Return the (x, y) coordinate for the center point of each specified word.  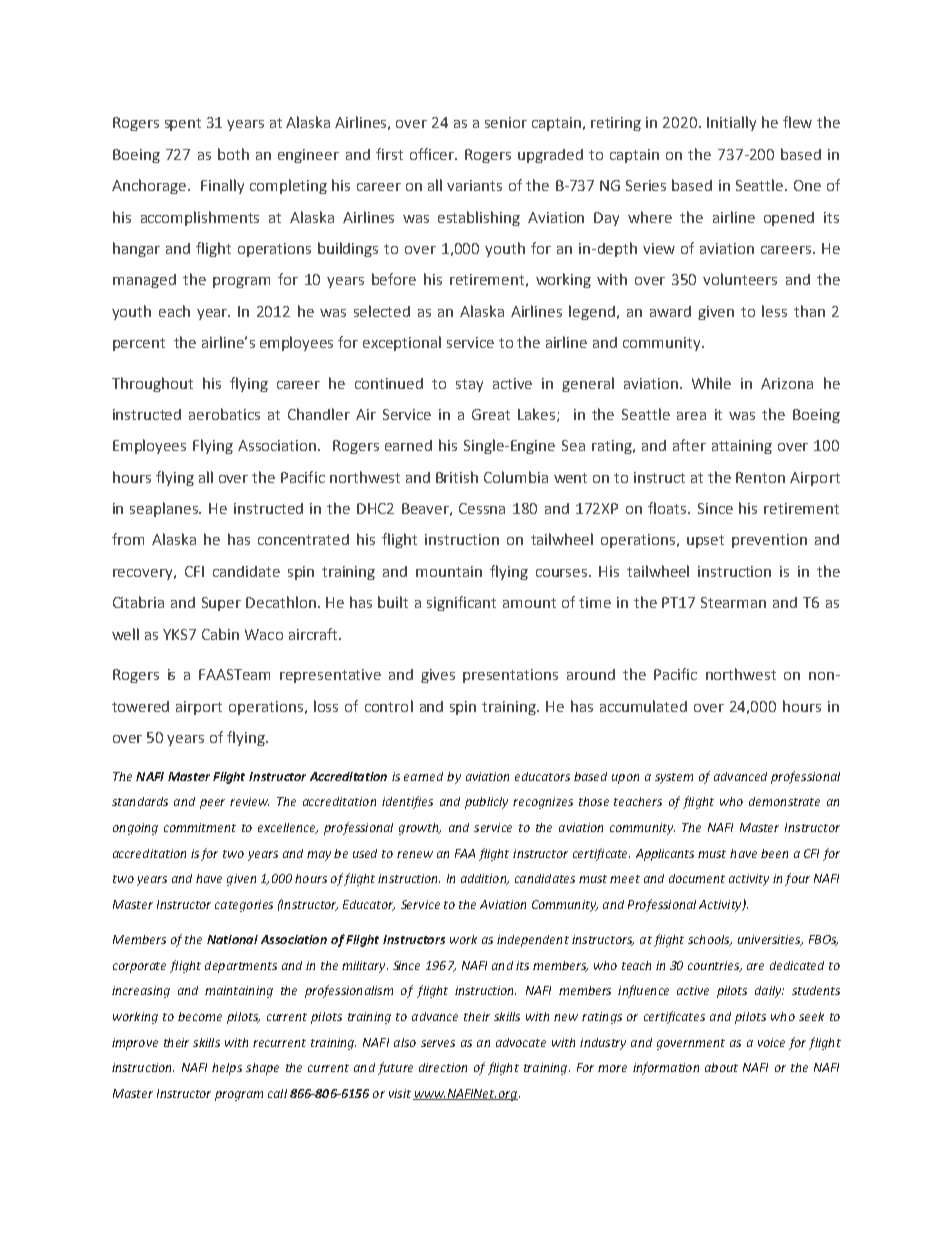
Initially (731, 123)
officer (433, 154)
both (233, 154)
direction (443, 1067)
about (721, 1067)
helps (227, 1069)
